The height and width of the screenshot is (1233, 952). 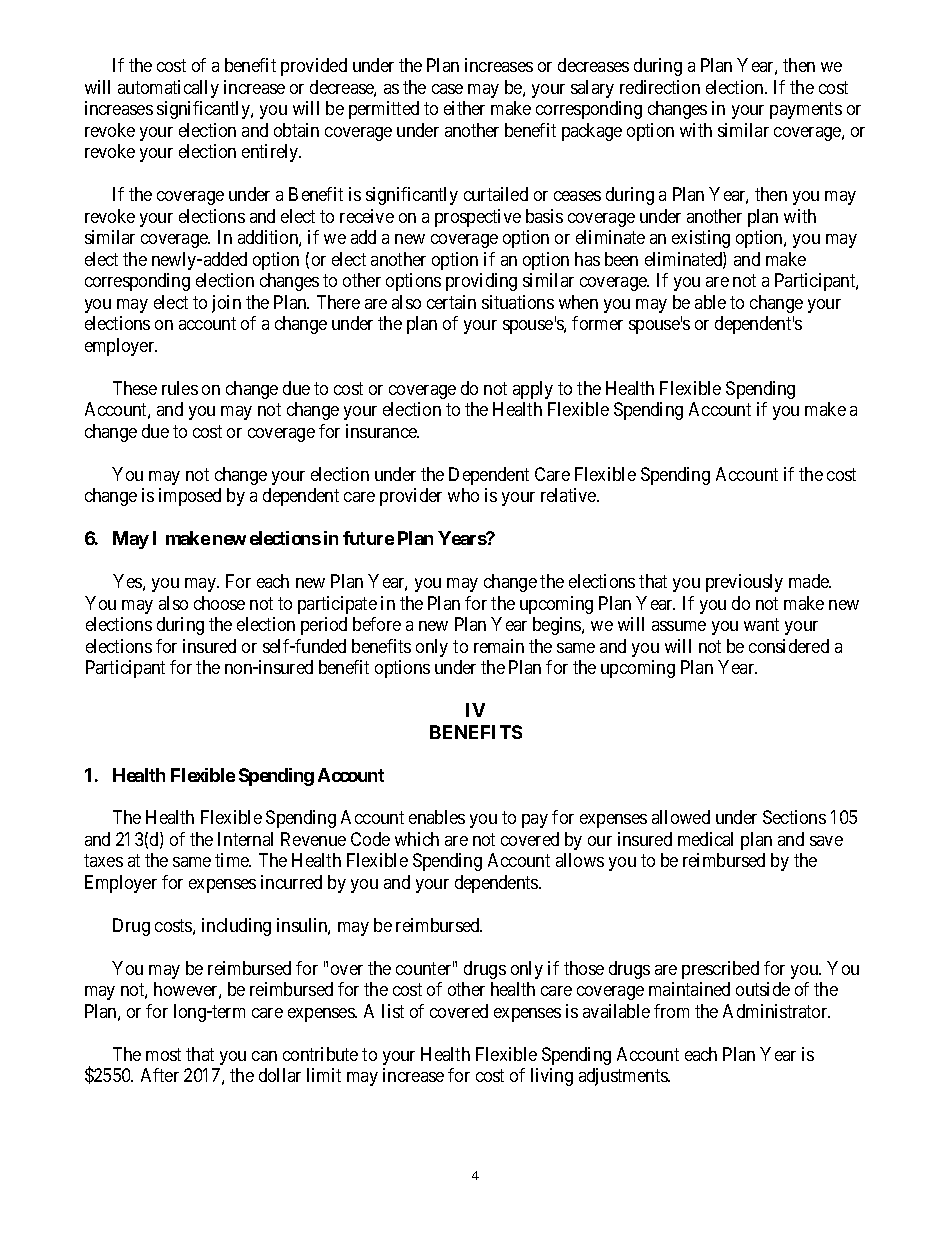 What do you see at coordinates (219, 603) in the screenshot?
I see `choose` at bounding box center [219, 603].
